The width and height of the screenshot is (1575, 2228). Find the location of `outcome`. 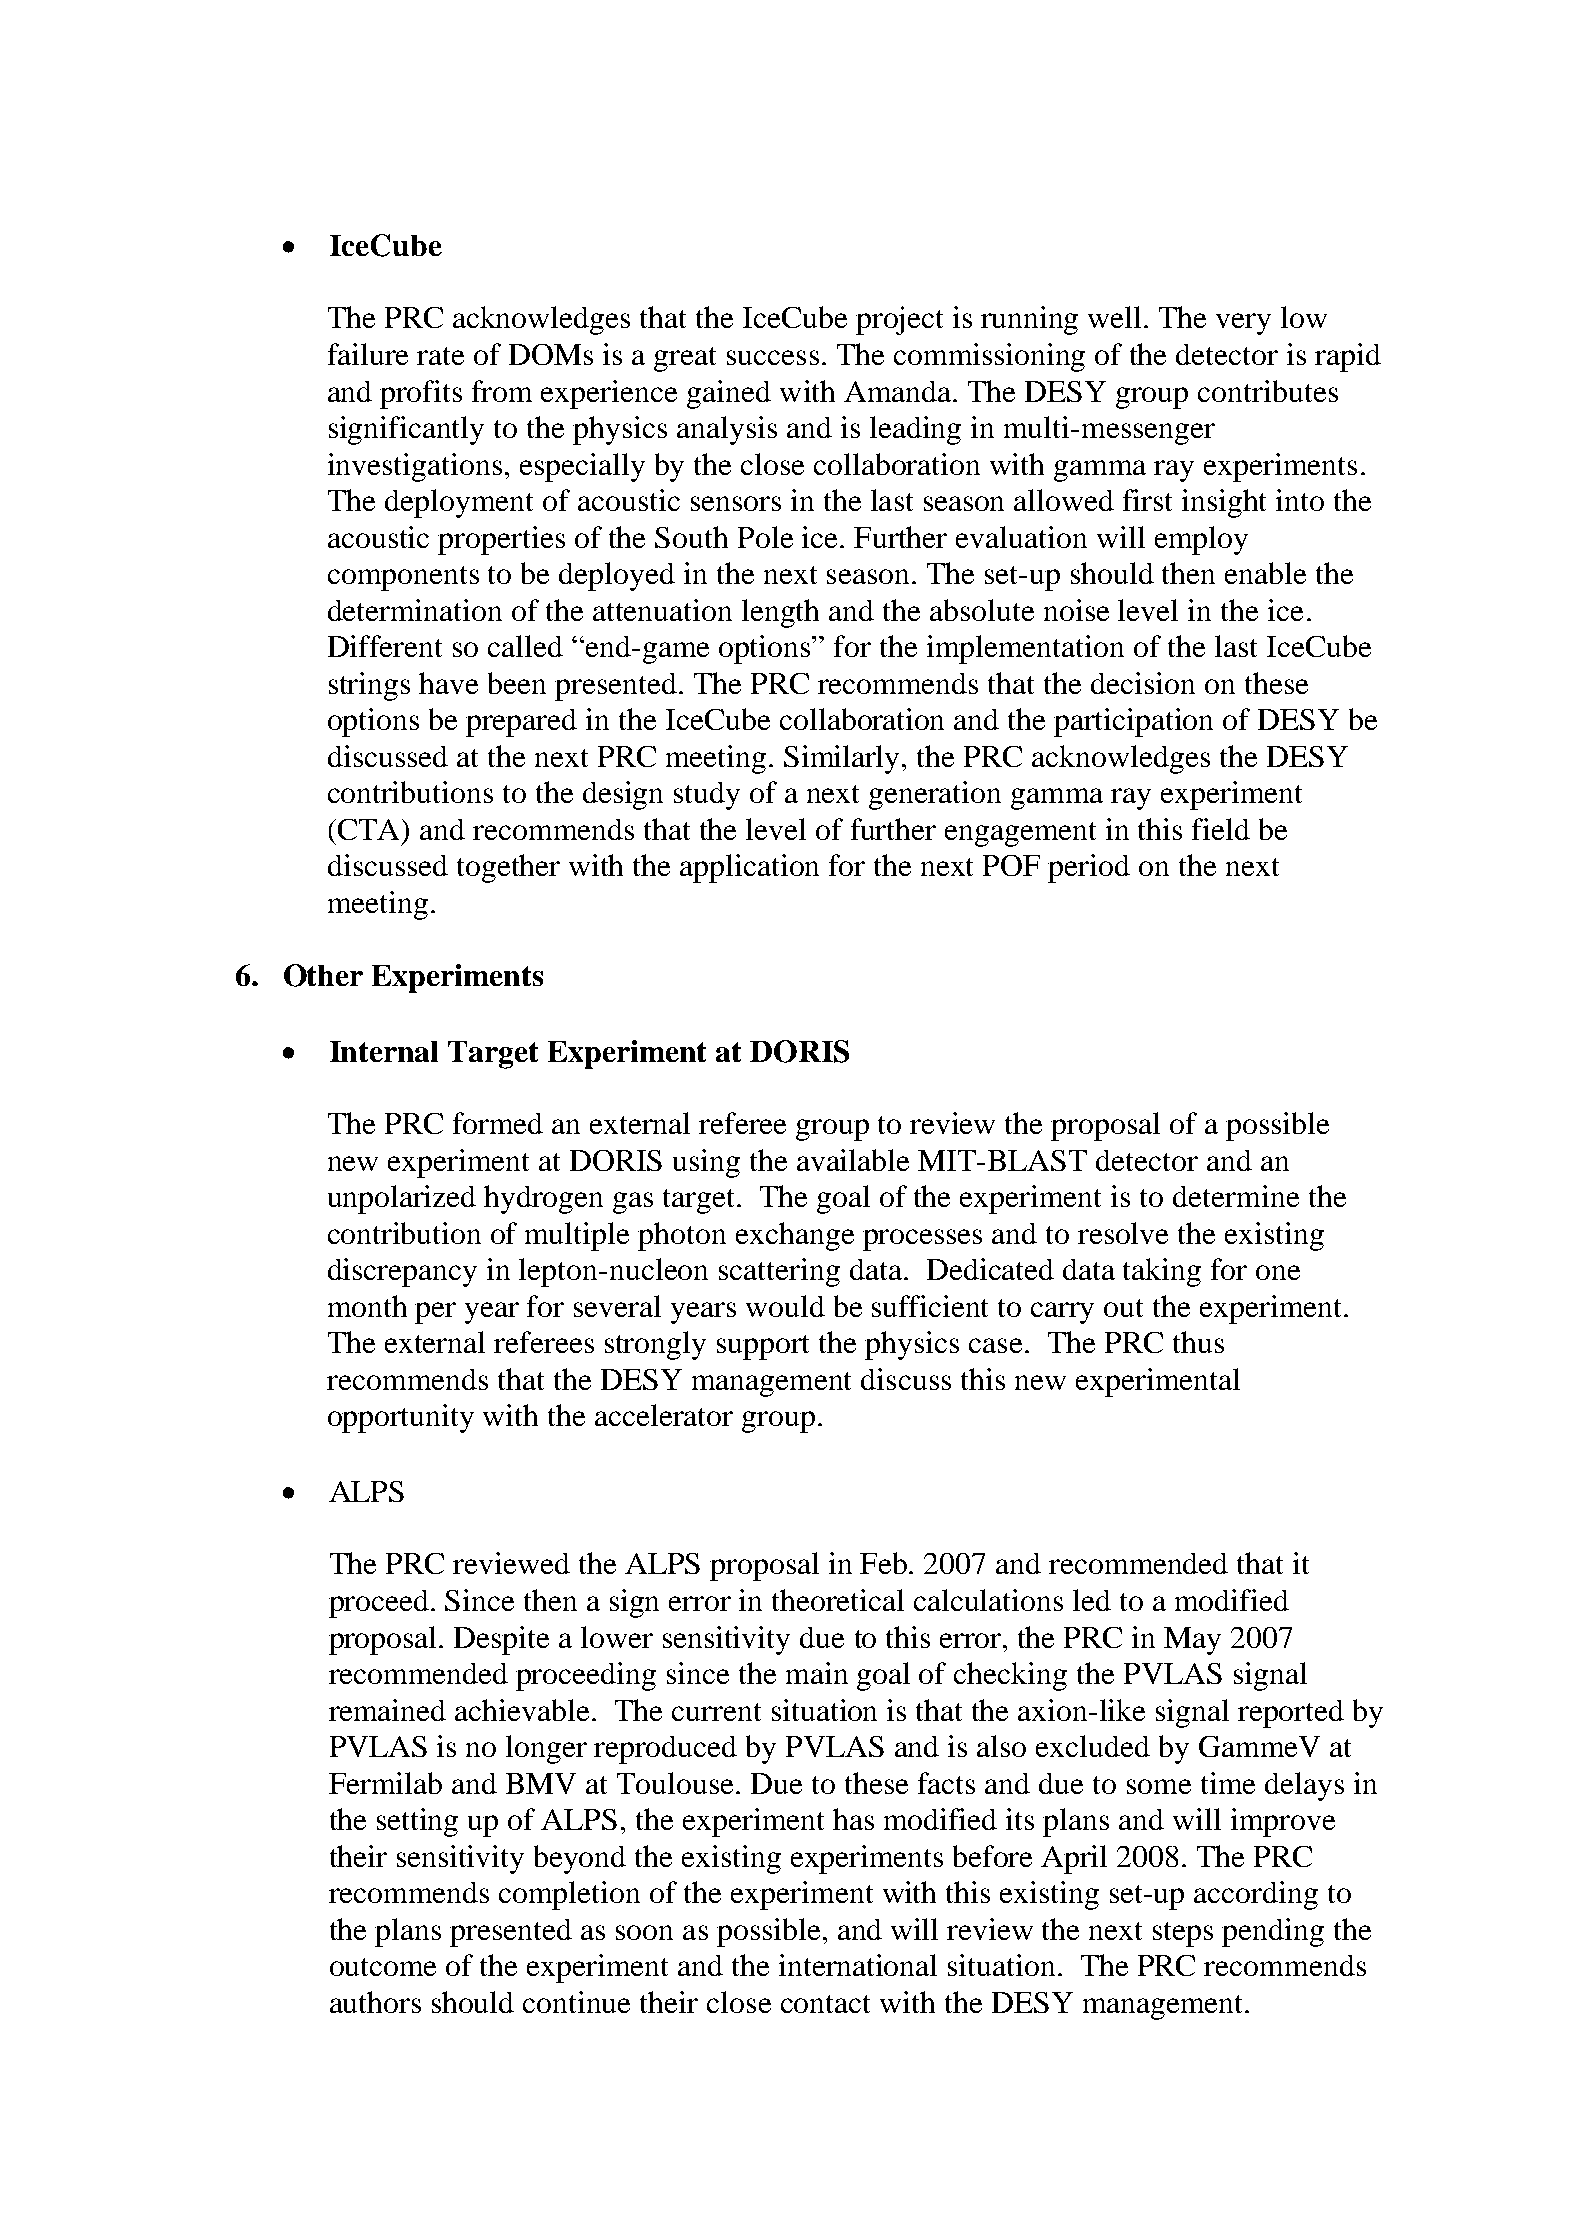

outcome is located at coordinates (383, 1967).
